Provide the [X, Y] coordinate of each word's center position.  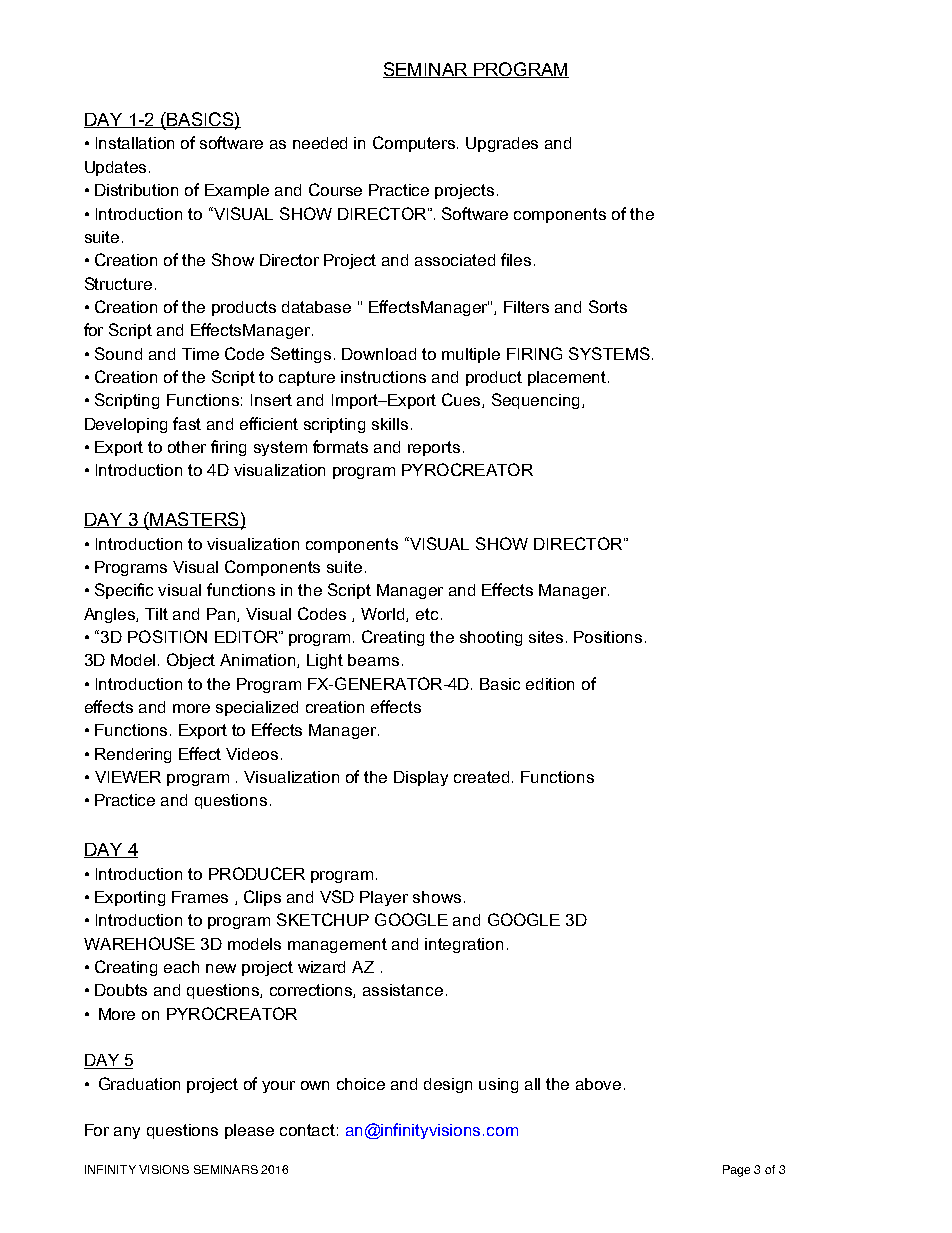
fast [187, 423]
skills [390, 424]
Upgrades [502, 144]
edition [550, 684]
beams [373, 660]
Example [237, 191]
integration [464, 945]
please [249, 1131]
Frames [200, 897]
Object [191, 661]
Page [736, 1171]
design [448, 1085]
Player [384, 898]
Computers [415, 144]
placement [568, 378]
